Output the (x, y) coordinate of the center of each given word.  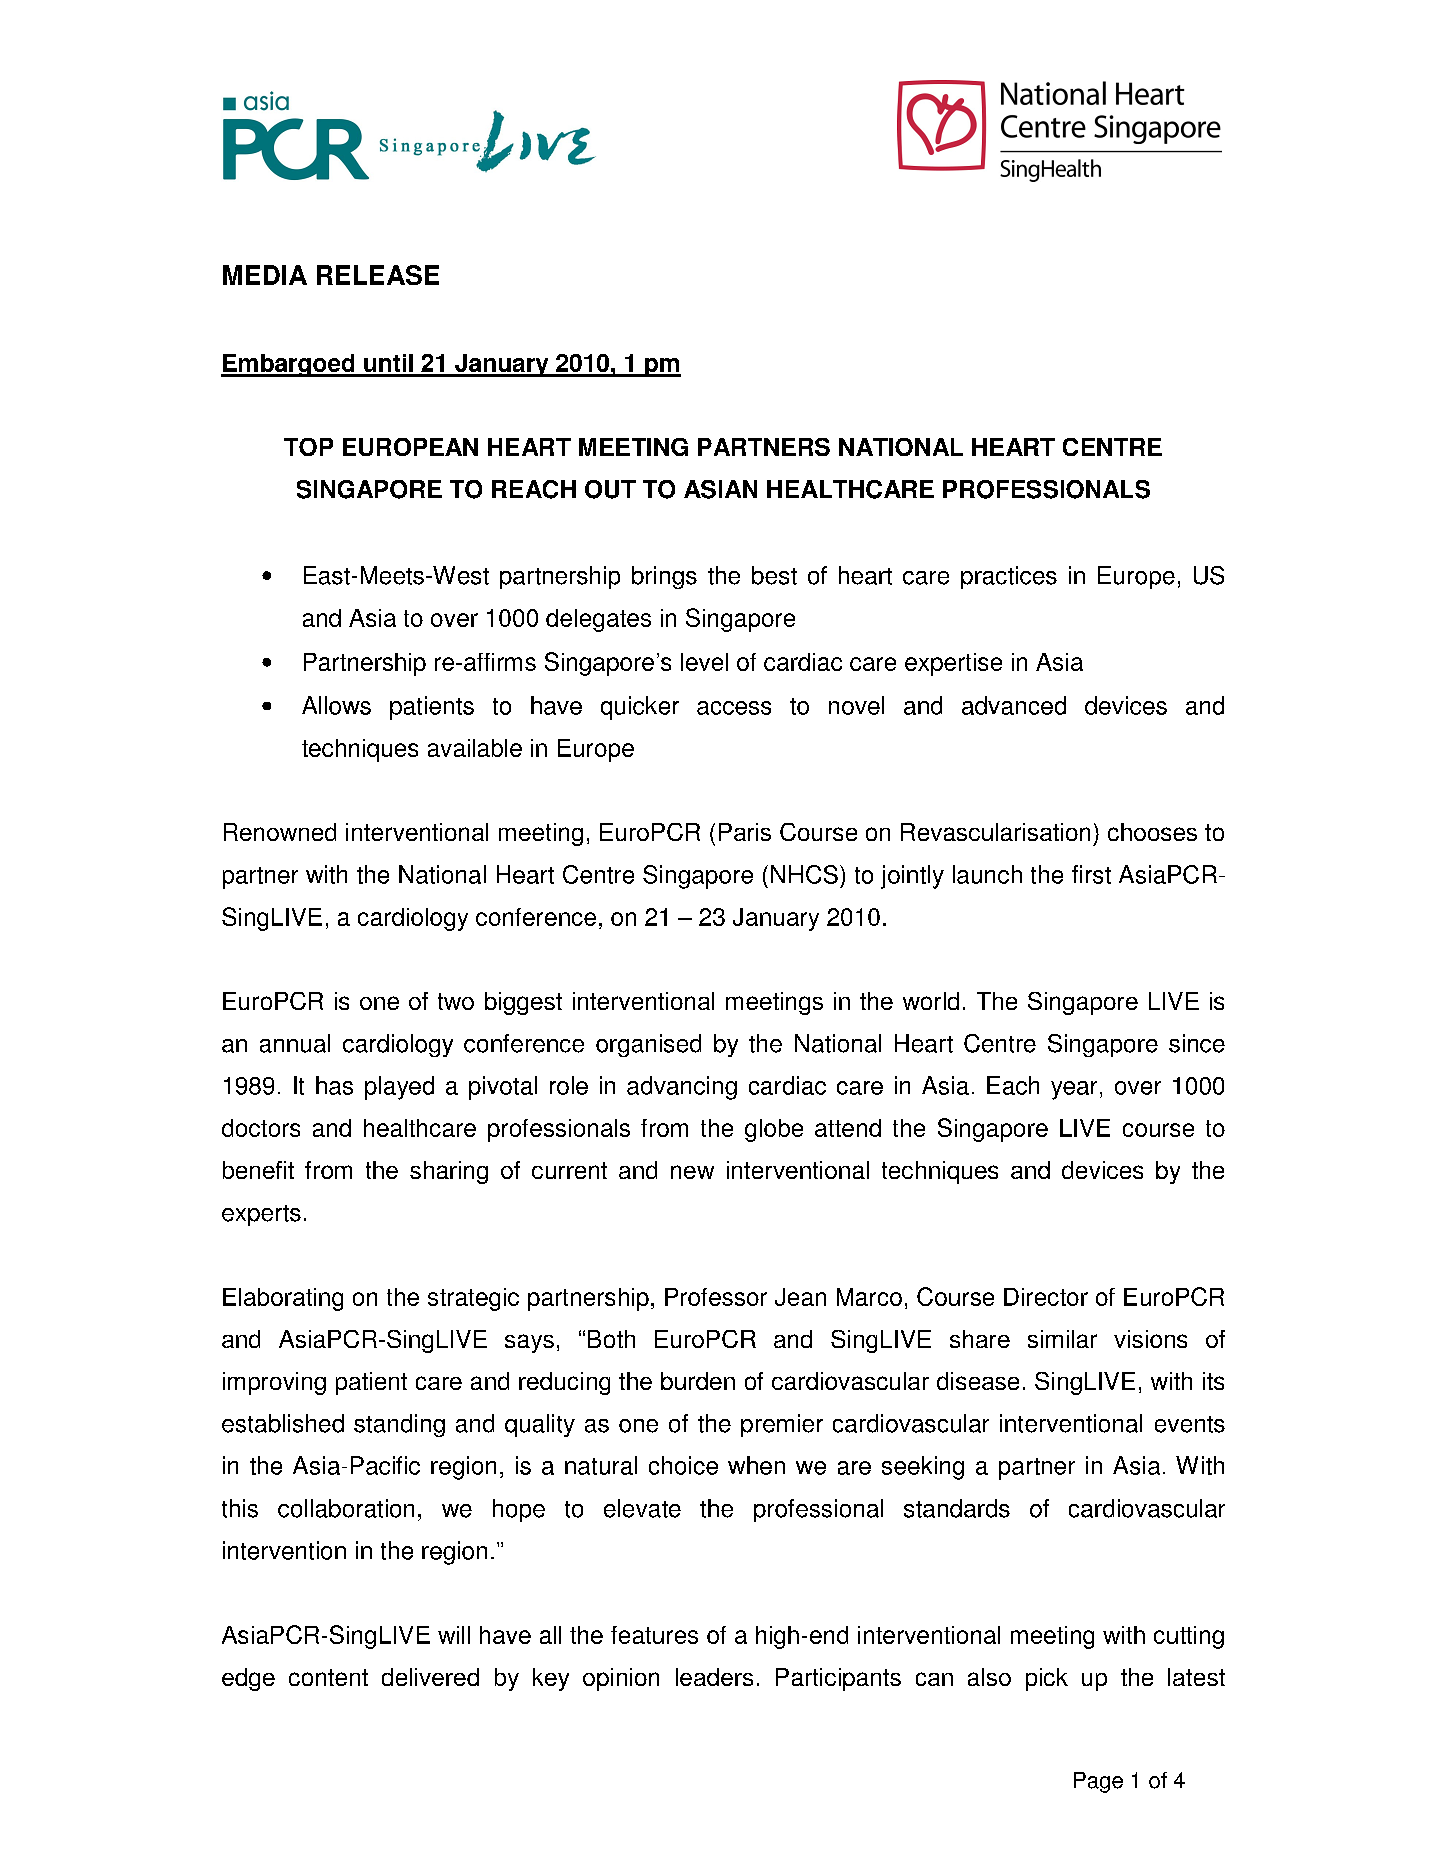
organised (648, 1045)
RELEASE (378, 275)
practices (1009, 577)
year (1074, 1090)
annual (295, 1043)
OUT (610, 489)
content (328, 1677)
